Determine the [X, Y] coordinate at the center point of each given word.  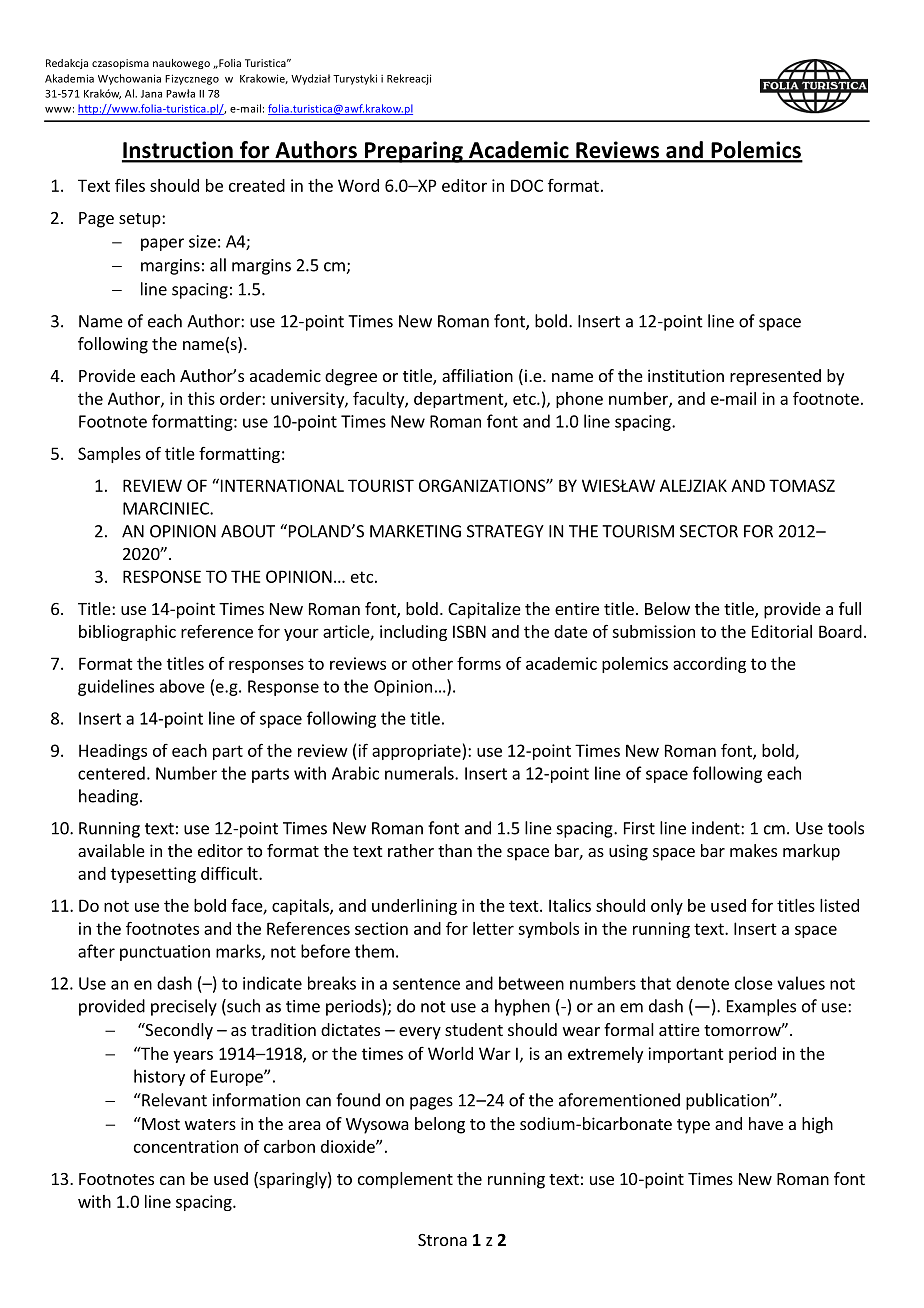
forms [479, 663]
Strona [442, 1240]
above [182, 686]
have [766, 1123]
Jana [151, 94]
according [709, 665]
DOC [527, 185]
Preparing [413, 152]
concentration [186, 1146]
